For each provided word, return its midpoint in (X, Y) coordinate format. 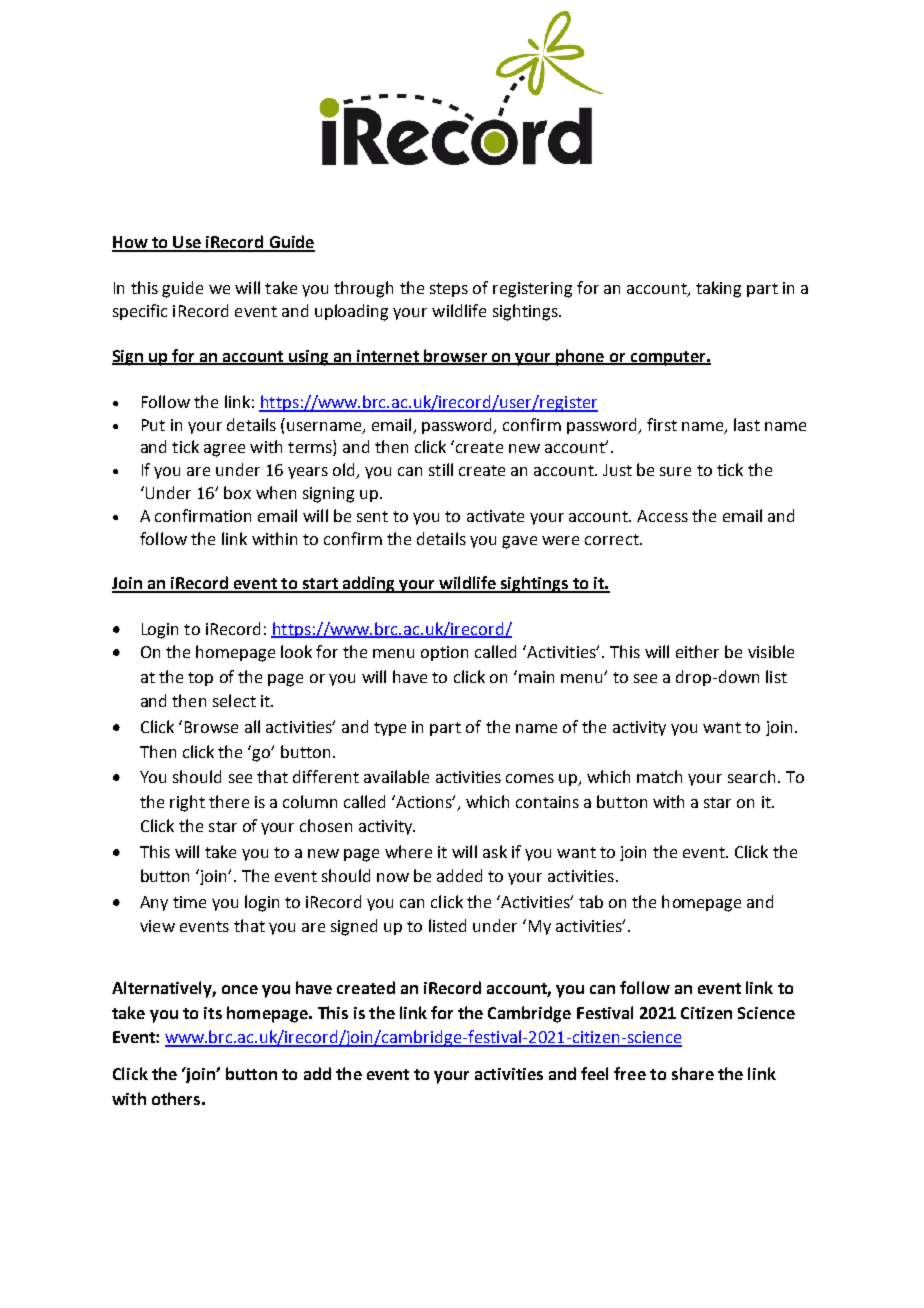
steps (449, 290)
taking (718, 289)
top (200, 679)
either (697, 651)
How (131, 243)
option (444, 653)
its (213, 1013)
